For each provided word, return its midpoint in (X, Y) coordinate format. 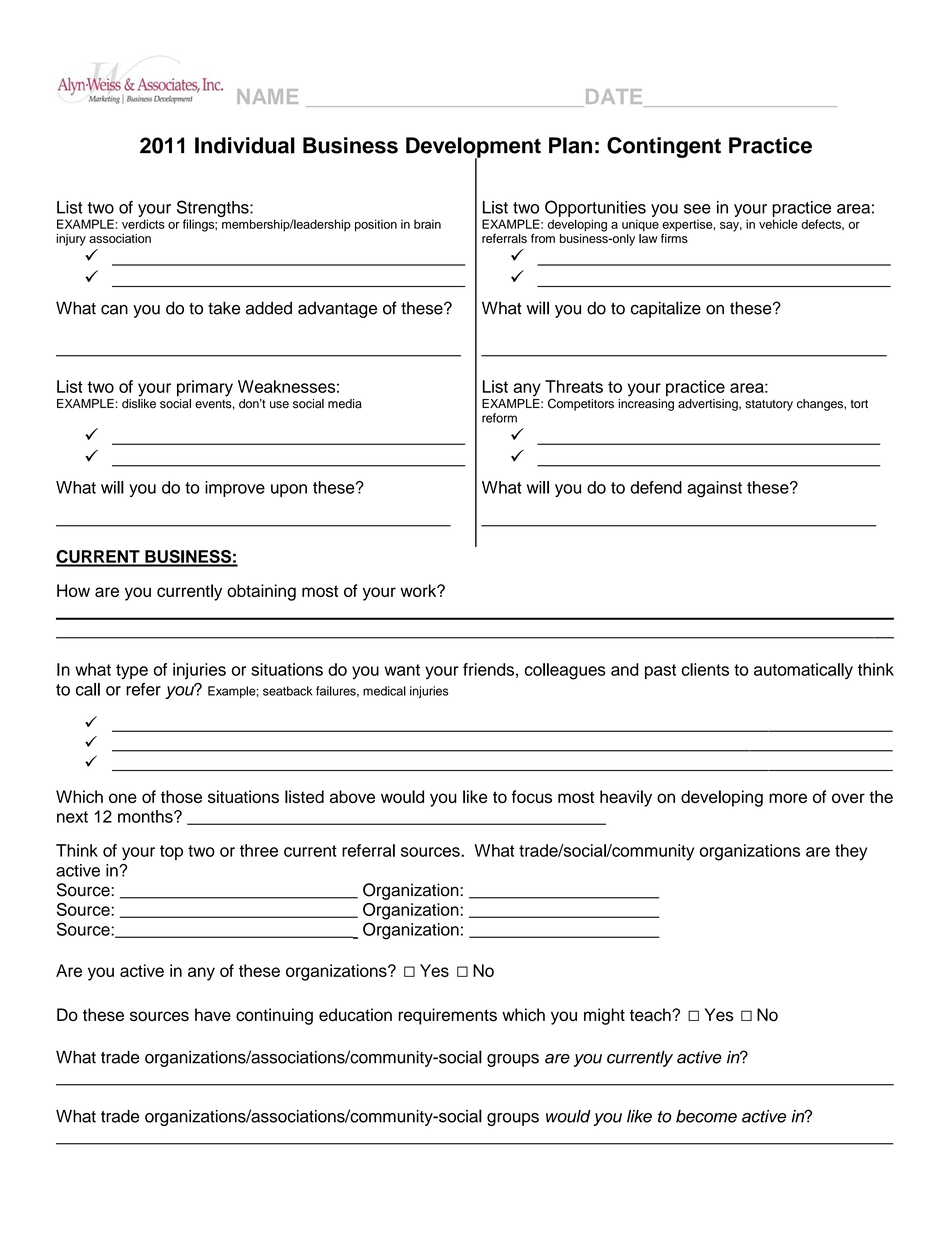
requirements (447, 1016)
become (706, 1116)
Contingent (664, 147)
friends (488, 669)
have (213, 1015)
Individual (245, 145)
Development (473, 148)
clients (705, 669)
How (73, 590)
